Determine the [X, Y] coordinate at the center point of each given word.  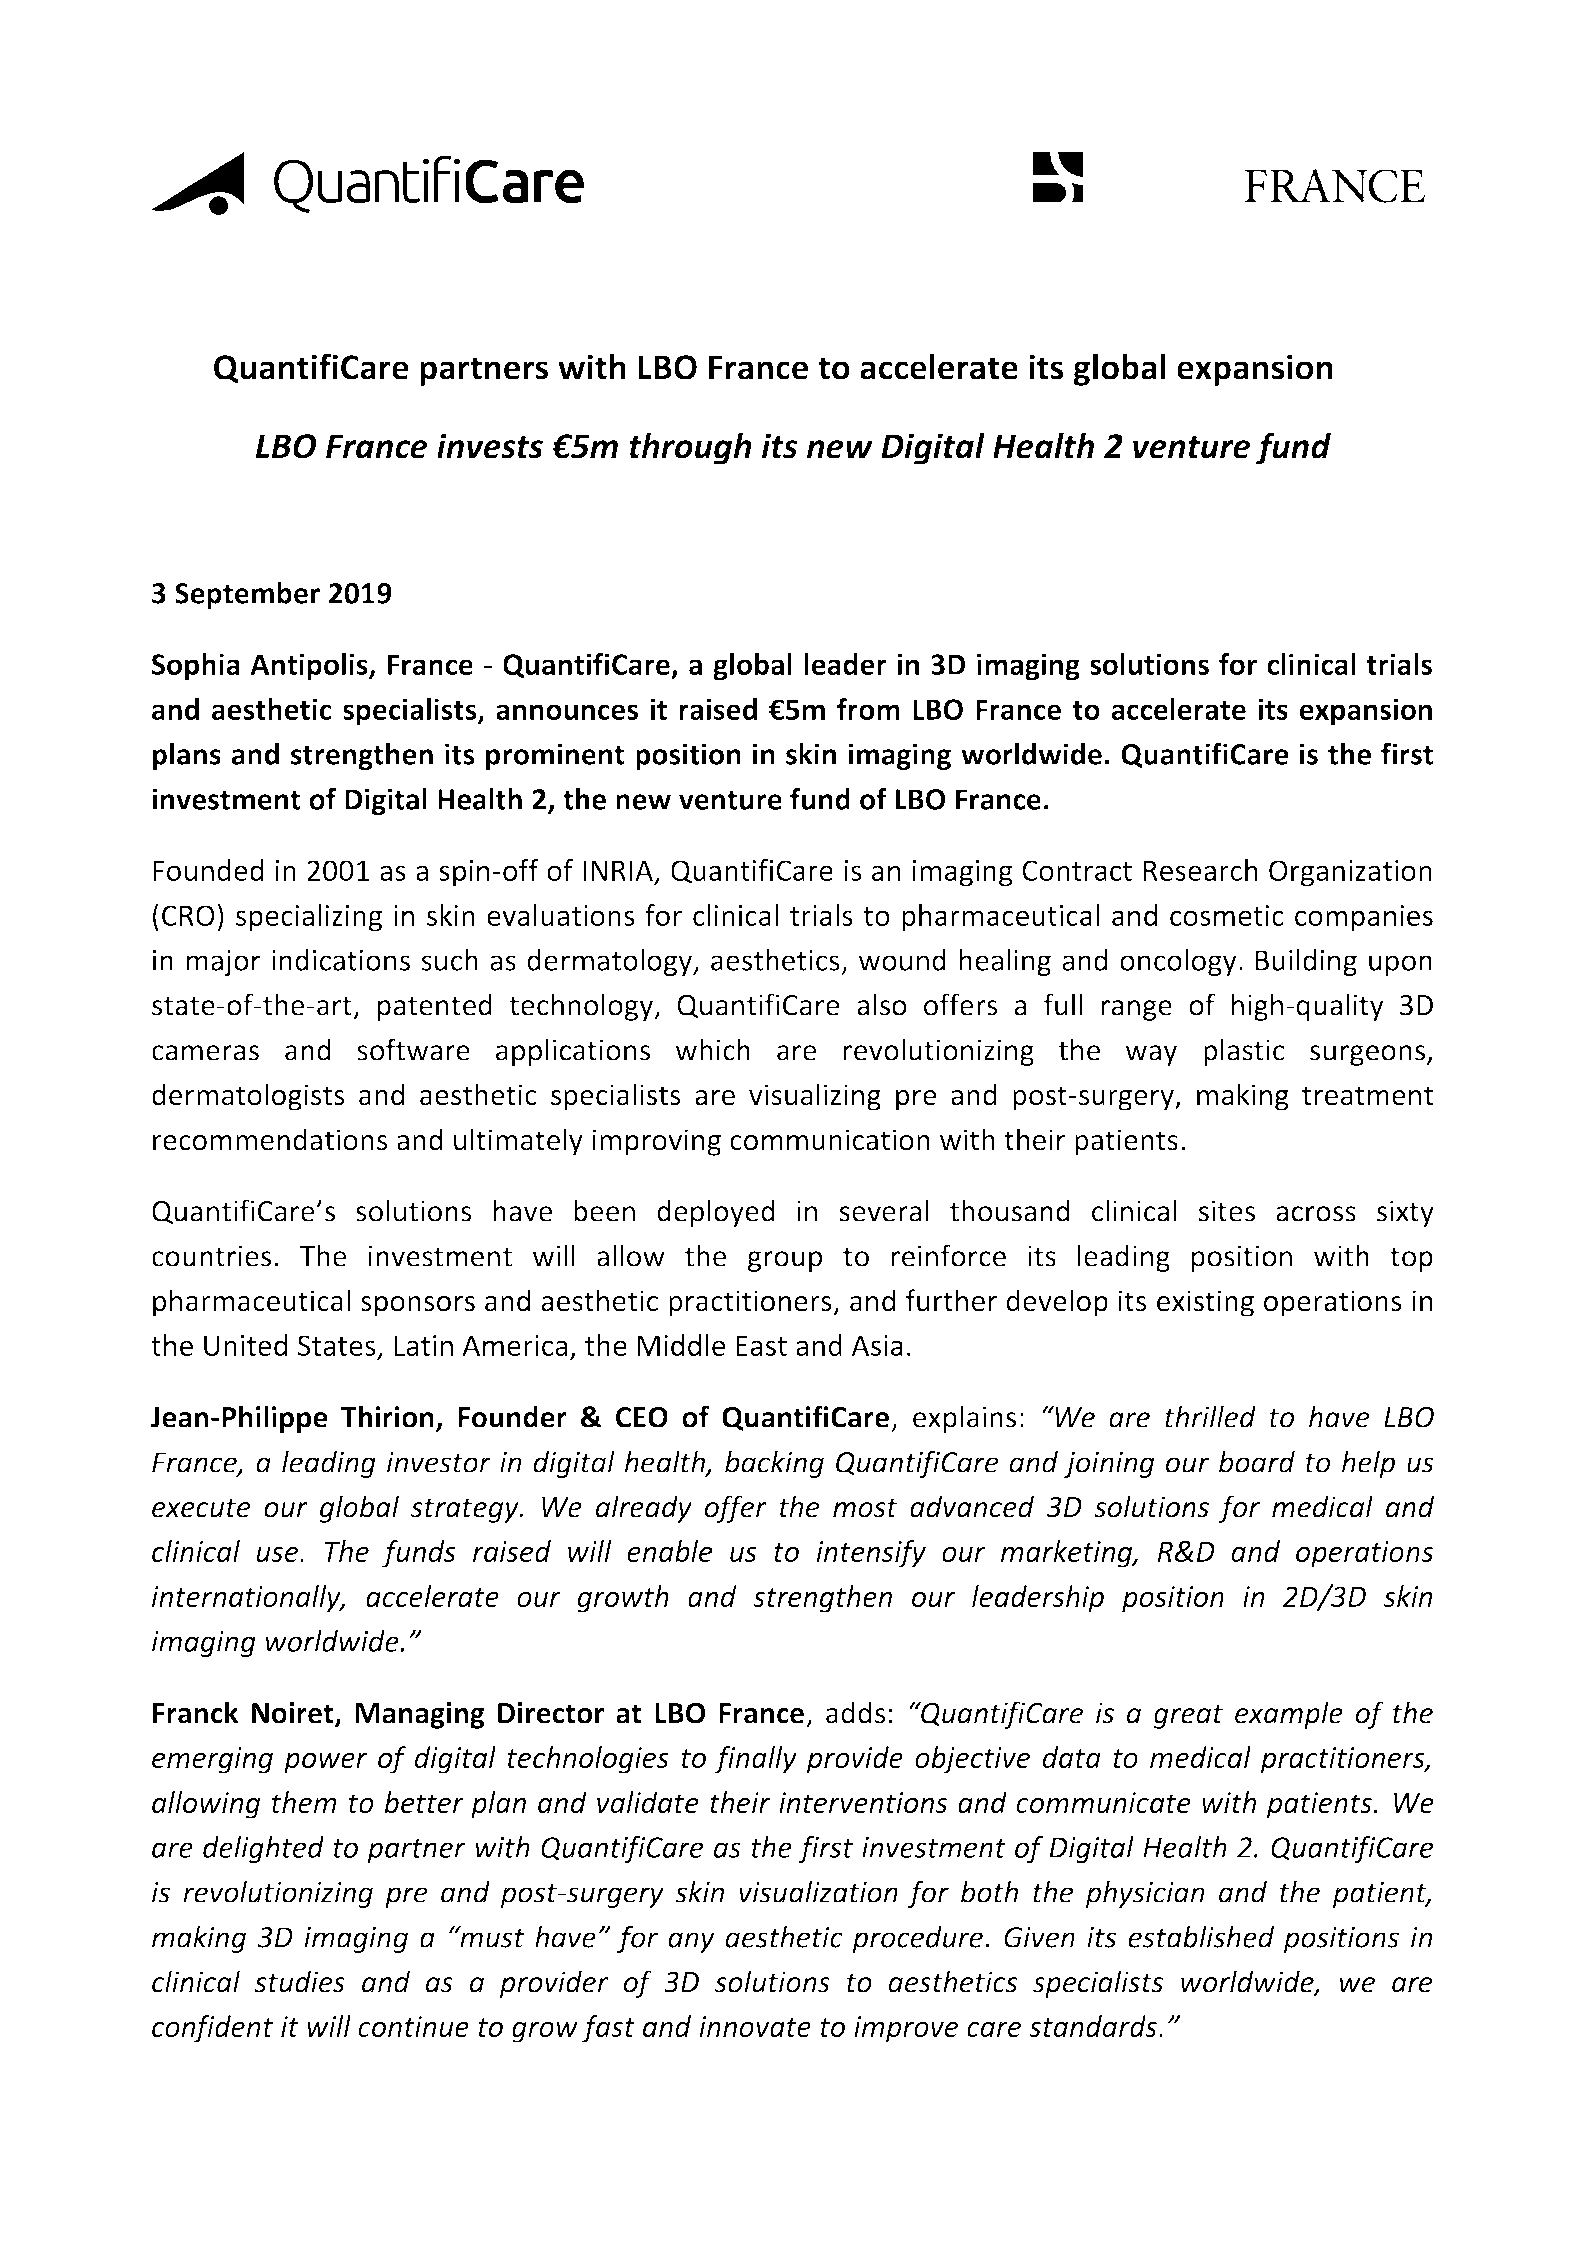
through [690, 448]
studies [299, 1981]
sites [1227, 1211]
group [785, 1261]
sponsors [418, 1306]
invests [490, 446]
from [868, 709]
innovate [755, 2026]
